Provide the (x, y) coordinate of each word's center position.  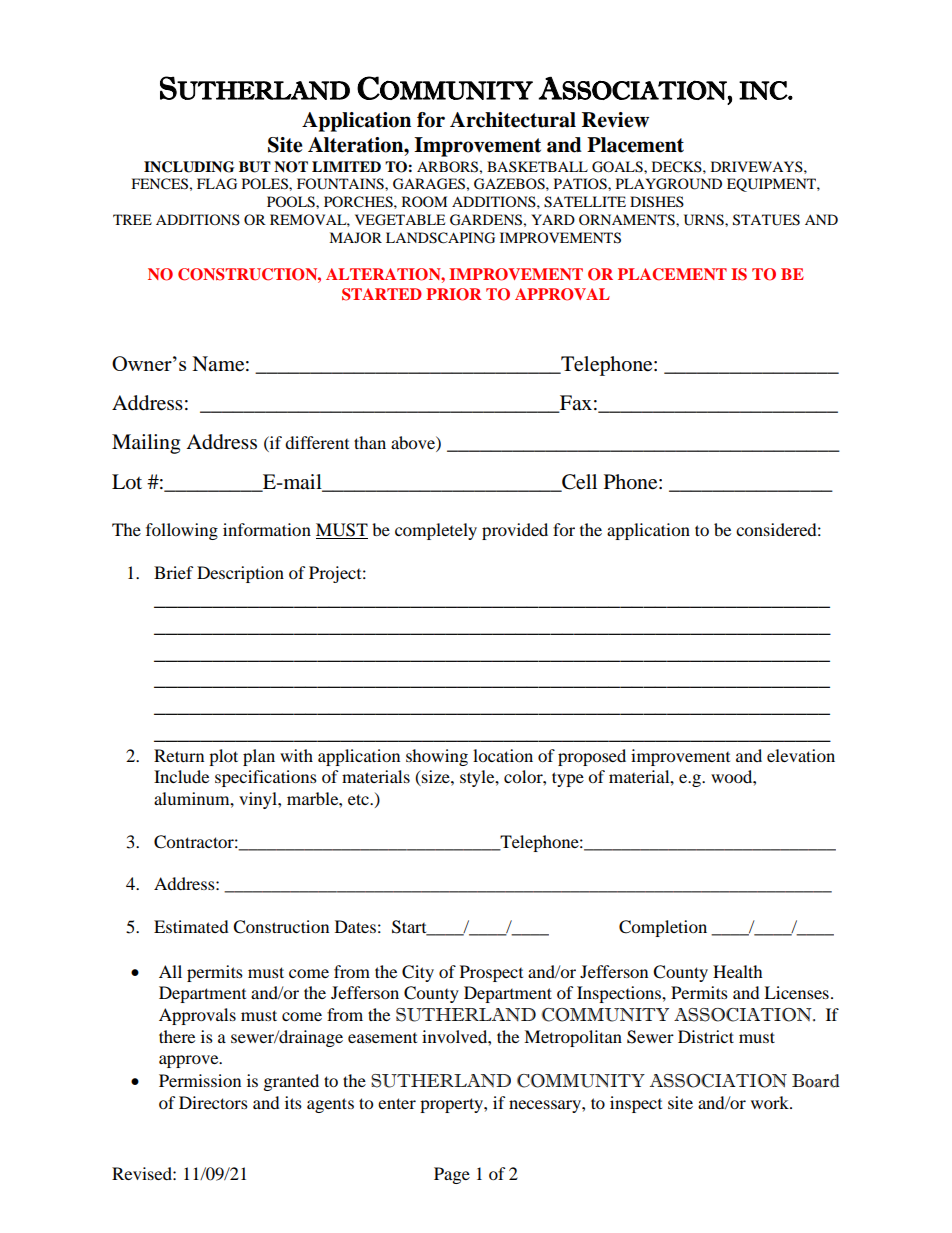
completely (436, 531)
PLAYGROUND (669, 184)
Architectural (513, 120)
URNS (705, 220)
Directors (213, 1102)
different (317, 442)
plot (223, 757)
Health (738, 971)
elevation (801, 755)
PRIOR (454, 294)
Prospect (491, 973)
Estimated (191, 926)
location (503, 755)
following (182, 531)
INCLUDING (189, 167)
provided (515, 531)
